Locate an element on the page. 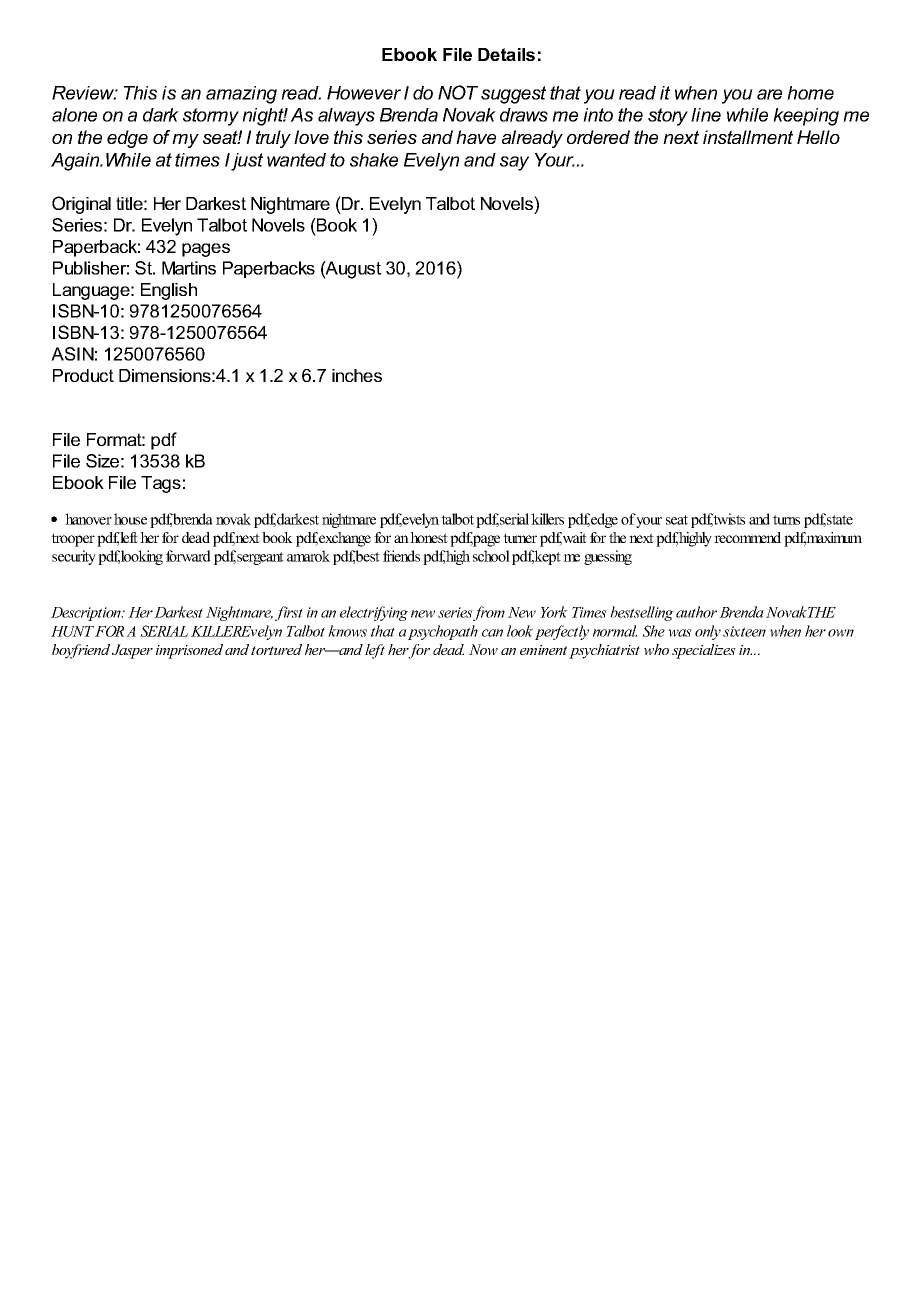 This image has height=1308, width=924. amazing is located at coordinates (241, 95).
